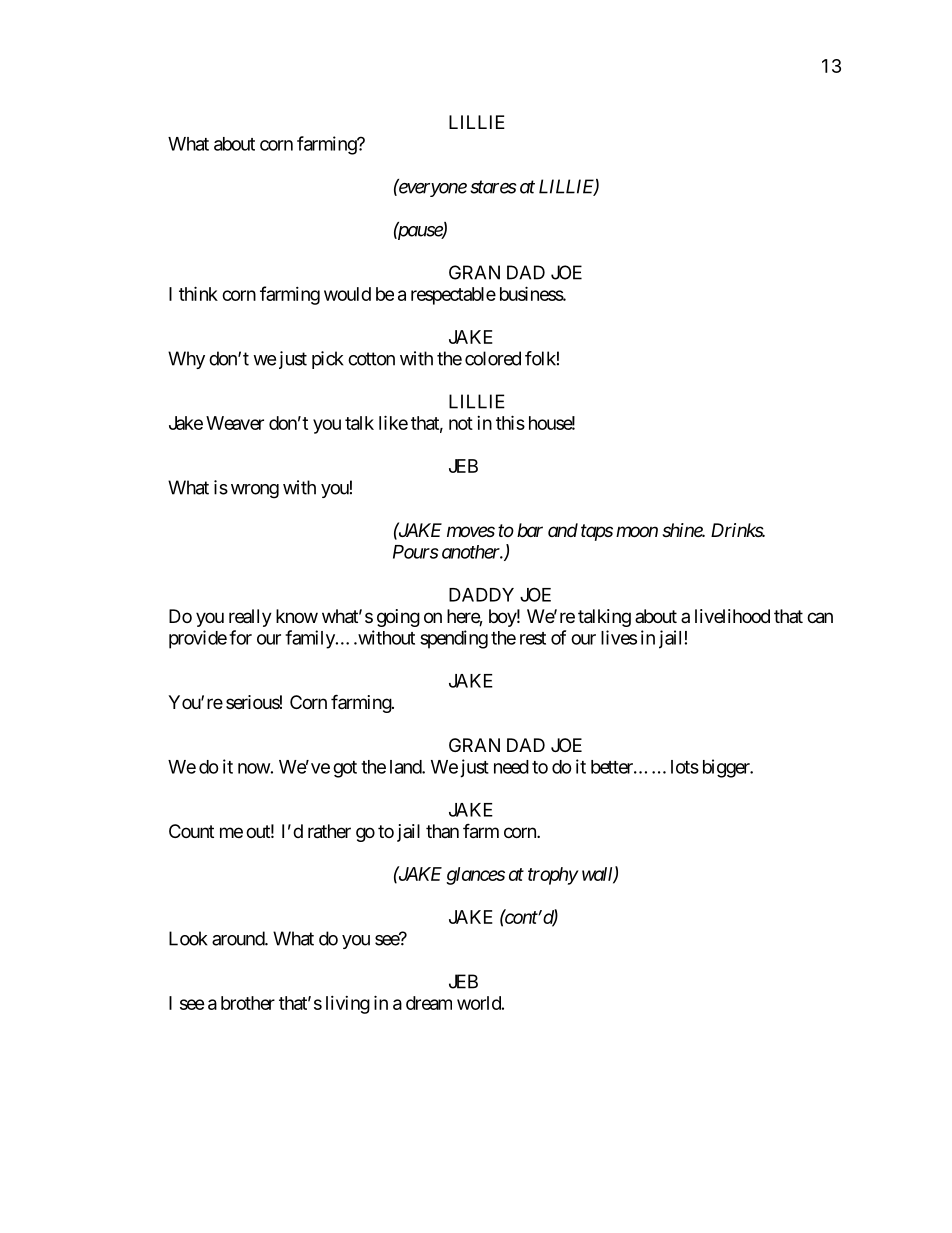 Image resolution: width=952 pixels, height=1233 pixels. Describe the element at coordinates (248, 1003) in the document. I see `brother` at that location.
